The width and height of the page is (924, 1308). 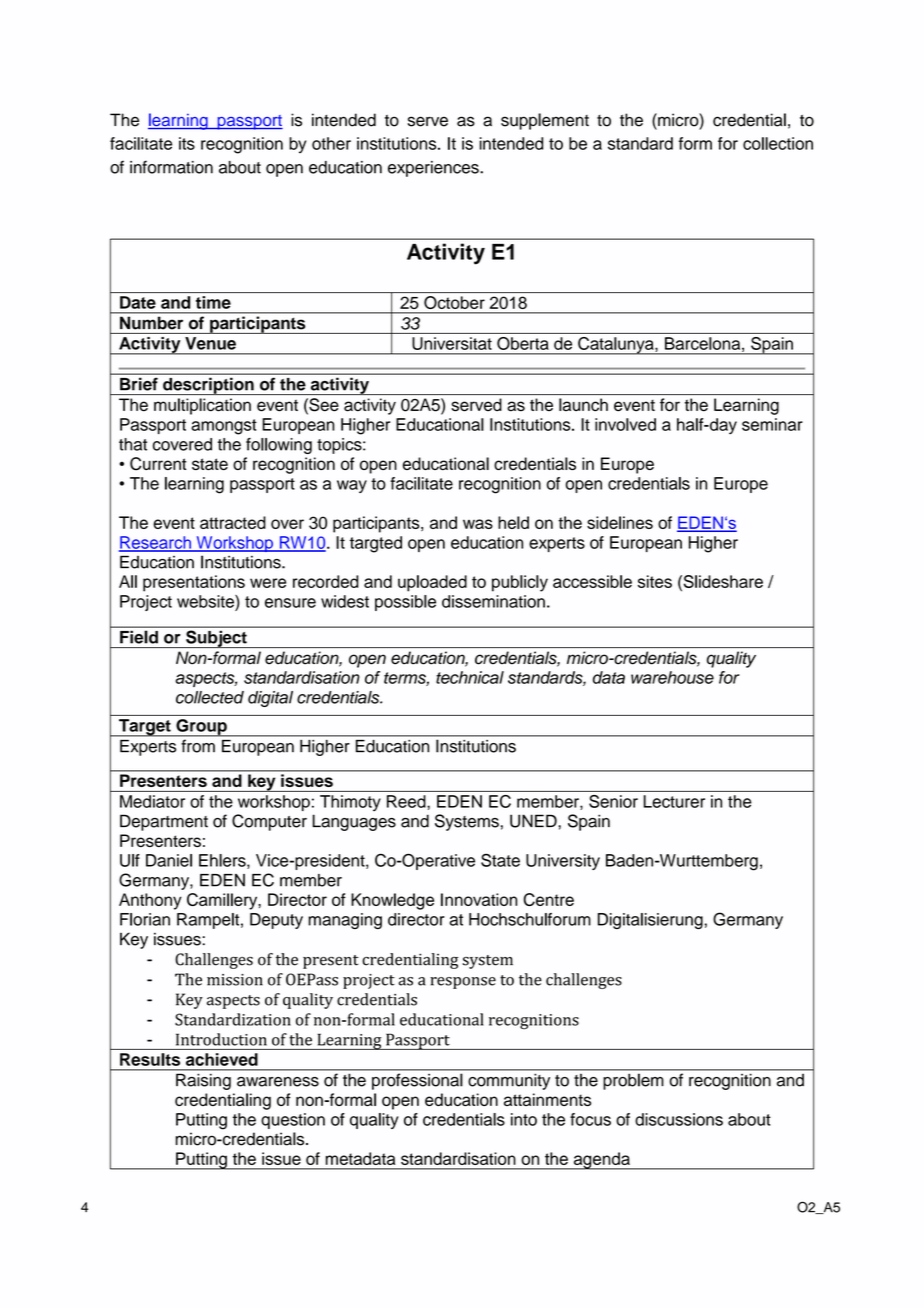 What do you see at coordinates (470, 677) in the page?
I see `technical` at bounding box center [470, 677].
